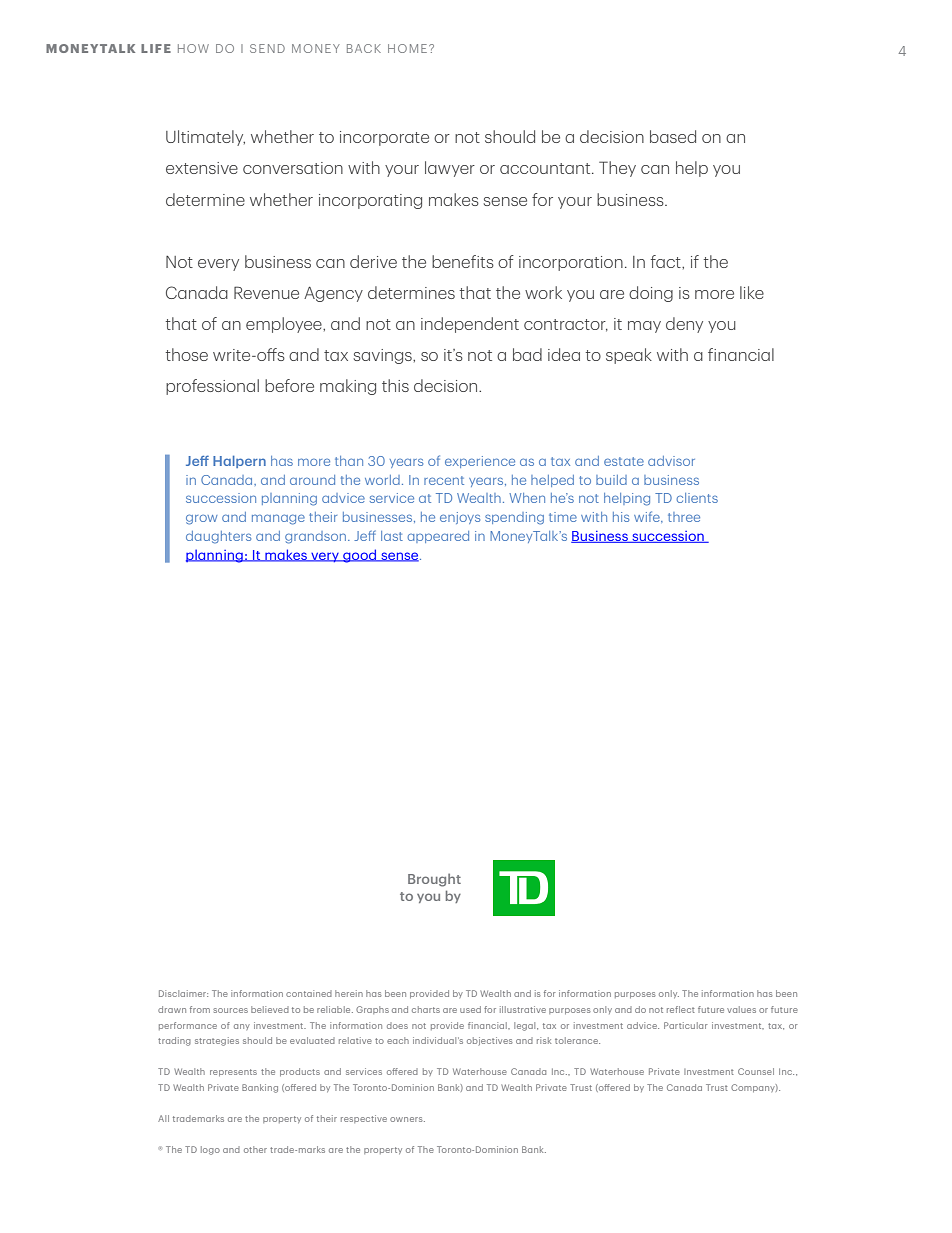 This screenshot has height=1233, width=952. Describe the element at coordinates (193, 48) in the screenshot. I see `HOW` at that location.
